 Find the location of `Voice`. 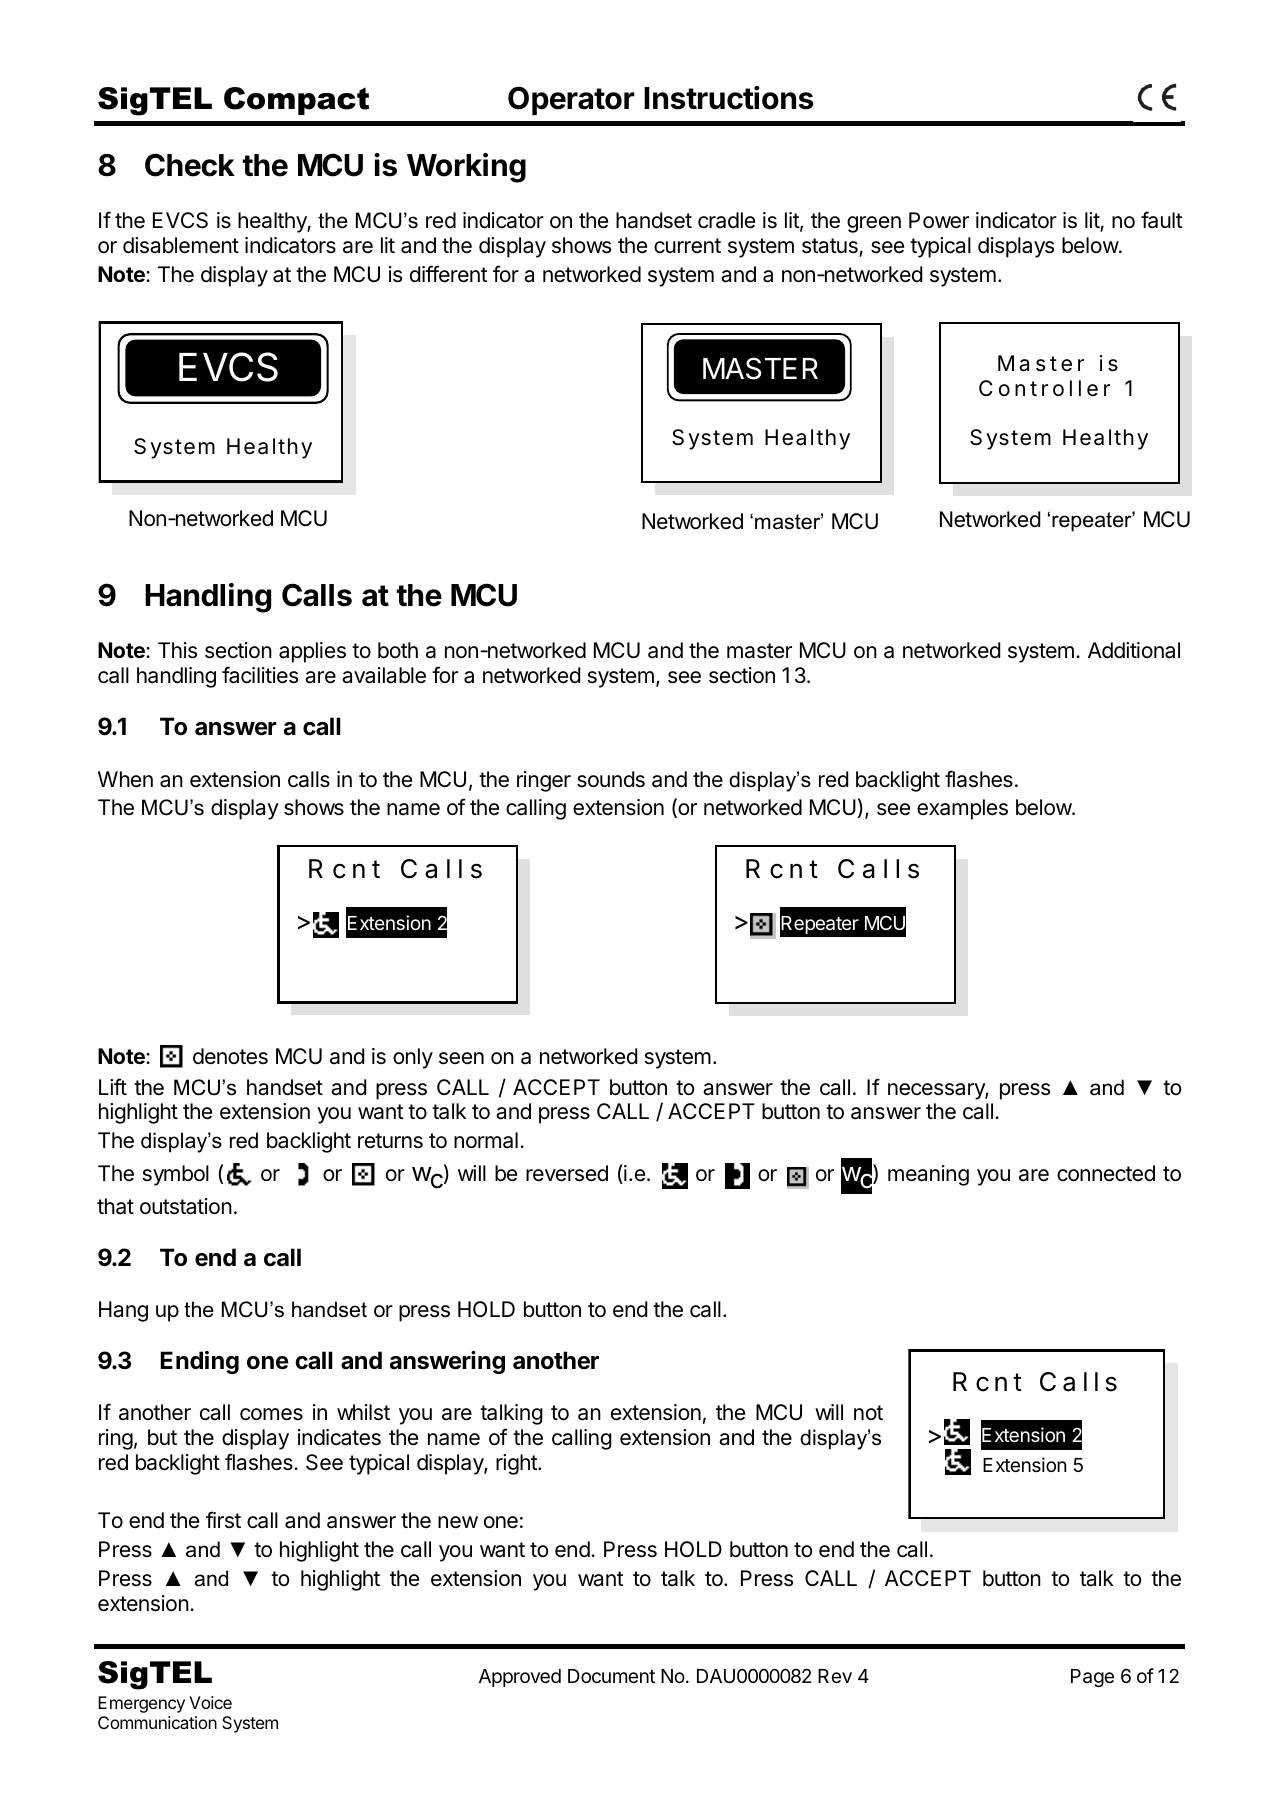

Voice is located at coordinates (210, 1702).
